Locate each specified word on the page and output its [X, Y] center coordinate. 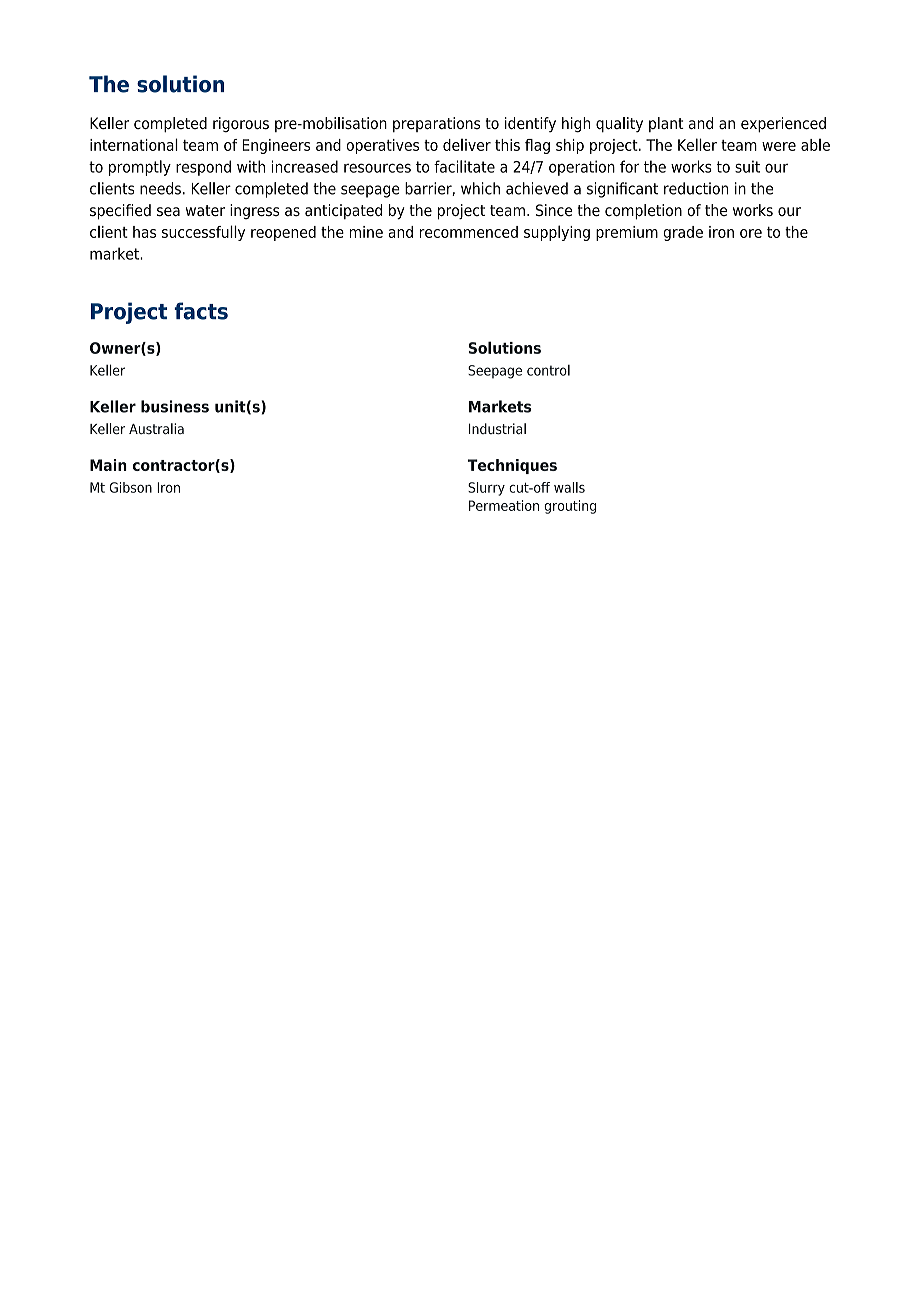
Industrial [497, 429]
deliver [467, 145]
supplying [557, 233]
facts [201, 311]
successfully [203, 233]
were [779, 146]
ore [751, 233]
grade [683, 233]
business [175, 406]
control [548, 370]
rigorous [241, 125]
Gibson [130, 487]
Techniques [512, 466]
